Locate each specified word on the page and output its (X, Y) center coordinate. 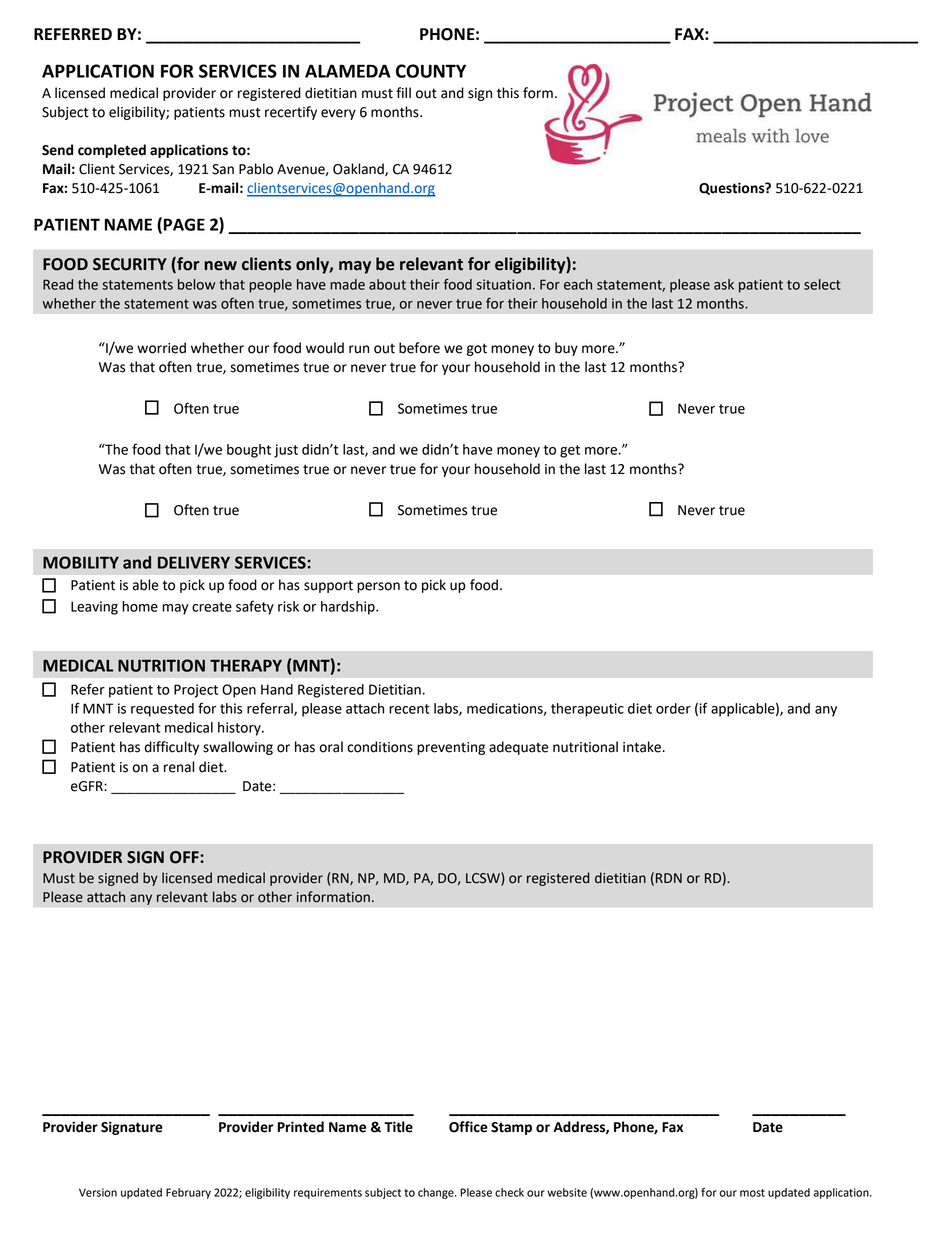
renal (179, 767)
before (419, 348)
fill (403, 92)
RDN (669, 878)
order (673, 708)
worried (161, 348)
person (378, 587)
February (188, 1193)
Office (468, 1127)
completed (112, 151)
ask (724, 284)
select (822, 284)
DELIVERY (194, 562)
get (570, 451)
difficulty (172, 748)
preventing (451, 748)
